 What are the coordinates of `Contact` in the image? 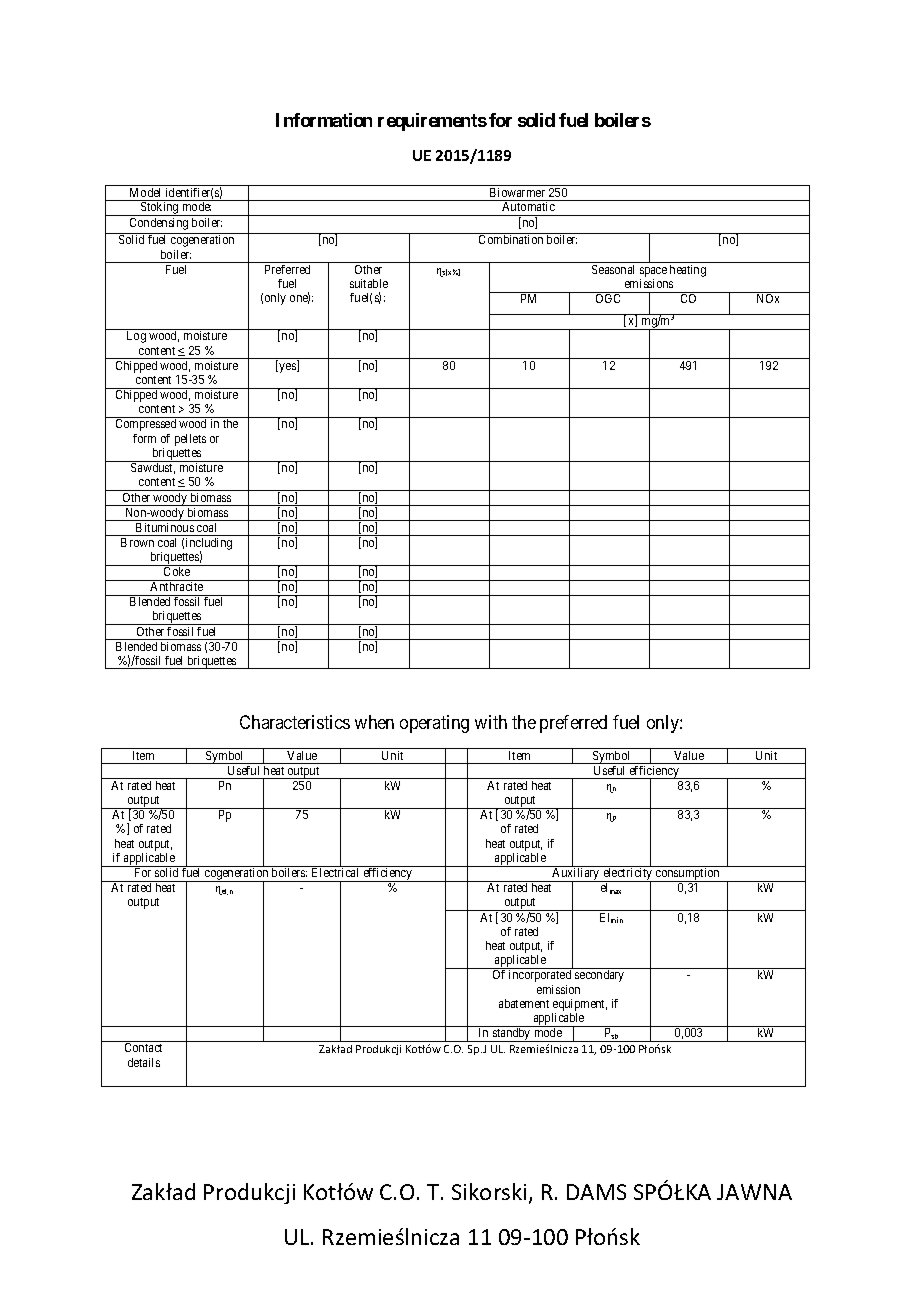 It's located at (143, 1047).
